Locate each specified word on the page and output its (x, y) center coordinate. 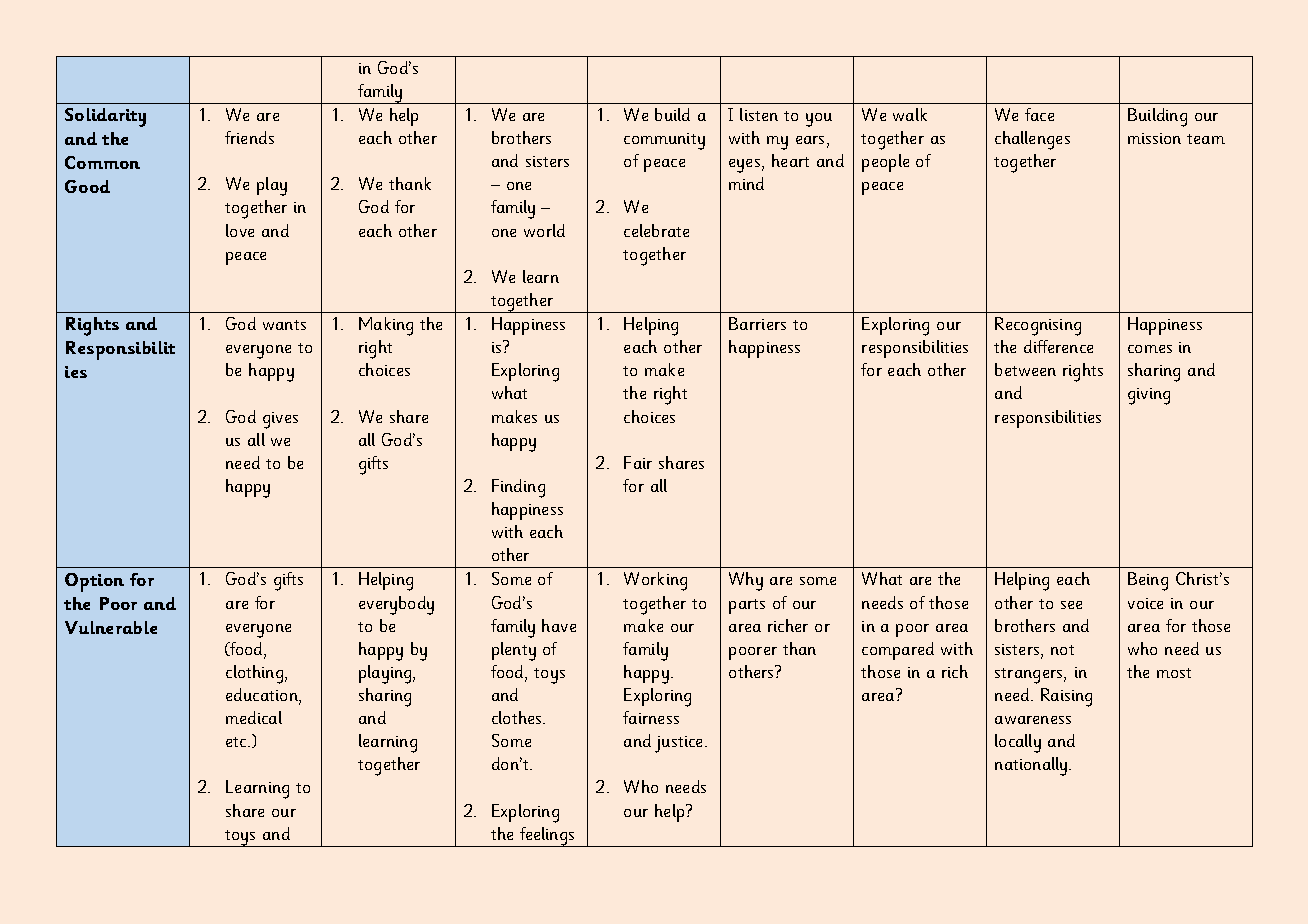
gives (280, 420)
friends (249, 137)
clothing (256, 674)
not (1062, 650)
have (559, 625)
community (664, 141)
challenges (1032, 140)
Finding (518, 488)
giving (1149, 396)
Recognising (1038, 326)
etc (237, 742)
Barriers (757, 323)
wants (284, 325)
